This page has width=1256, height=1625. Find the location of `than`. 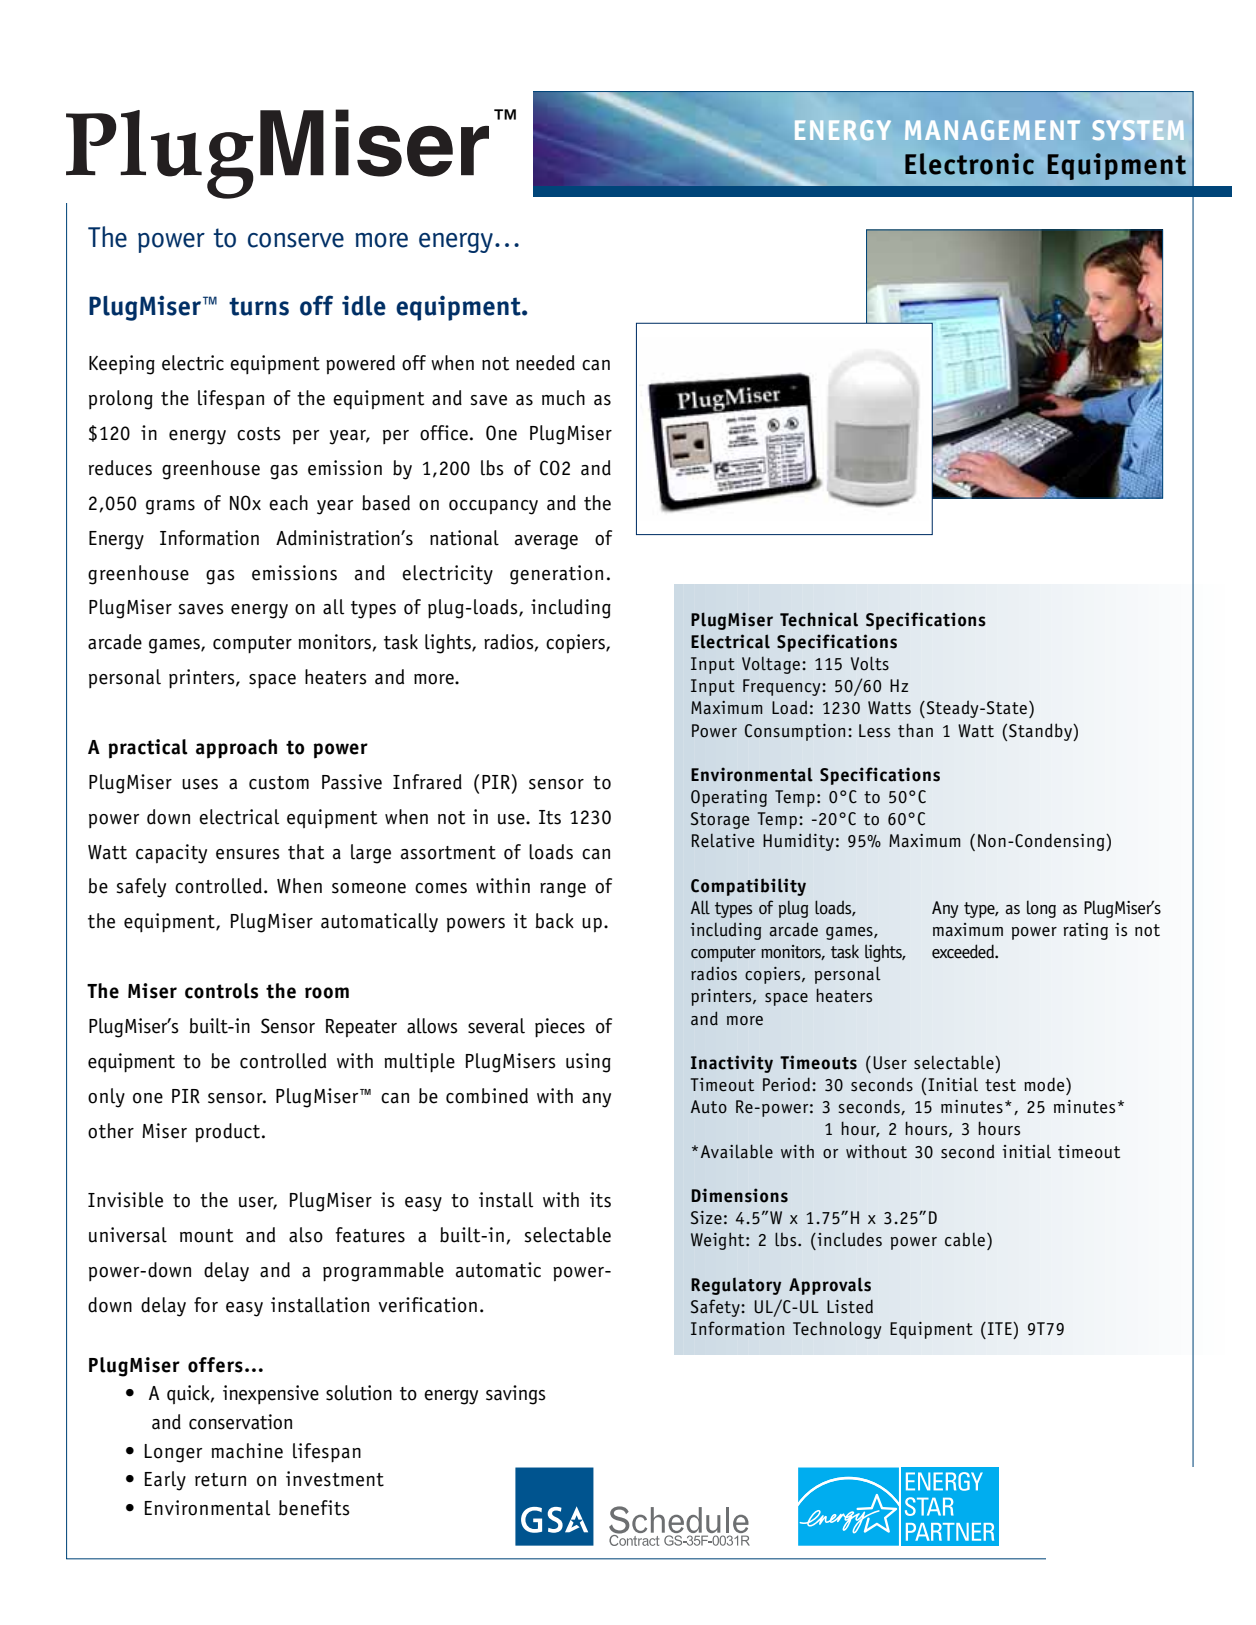

than is located at coordinates (915, 730).
